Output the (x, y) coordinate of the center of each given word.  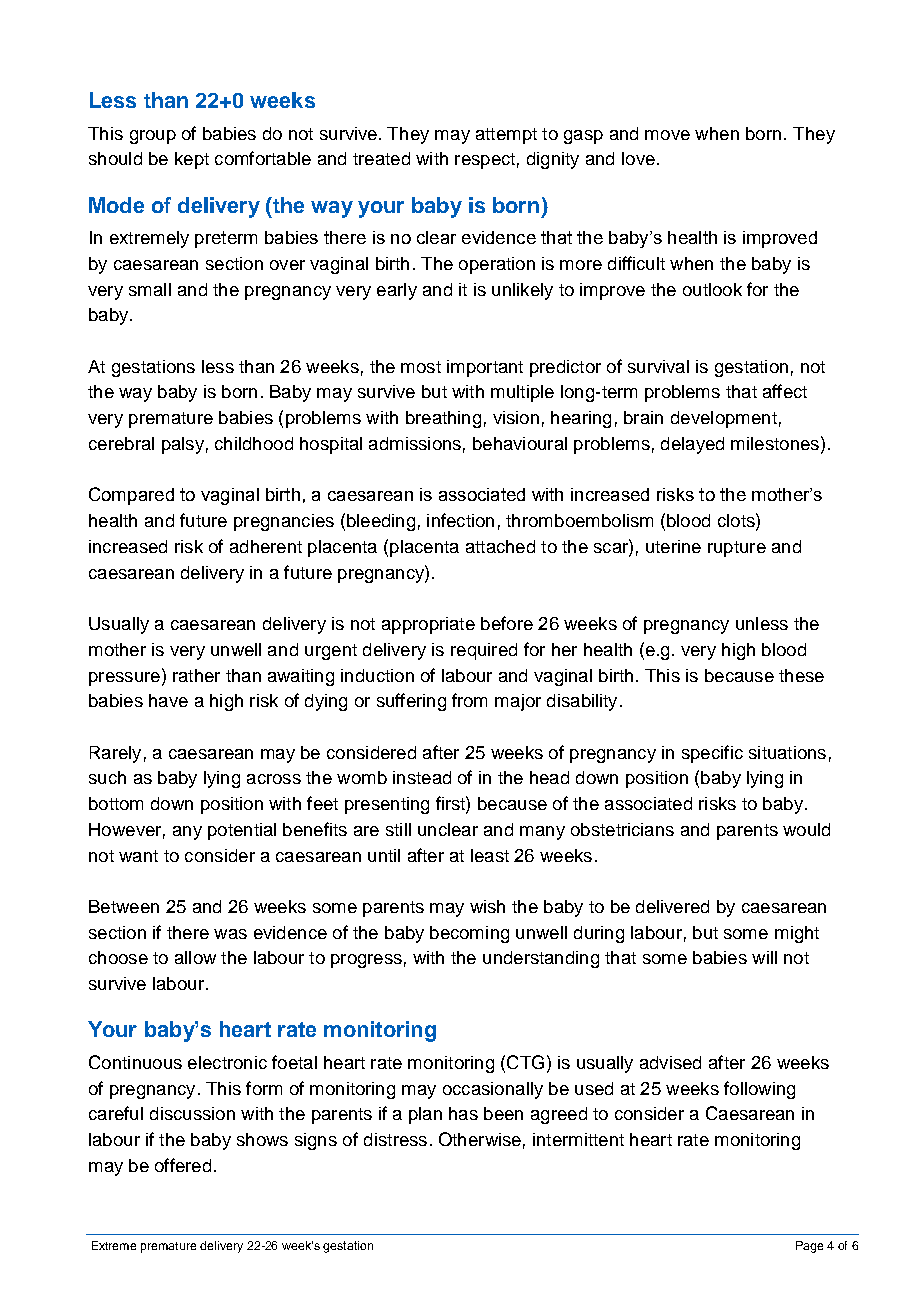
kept (192, 160)
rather (196, 675)
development (724, 419)
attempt (506, 136)
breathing (443, 419)
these (801, 675)
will (764, 957)
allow (195, 957)
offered (183, 1165)
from (469, 700)
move (667, 135)
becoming (469, 934)
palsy (183, 445)
